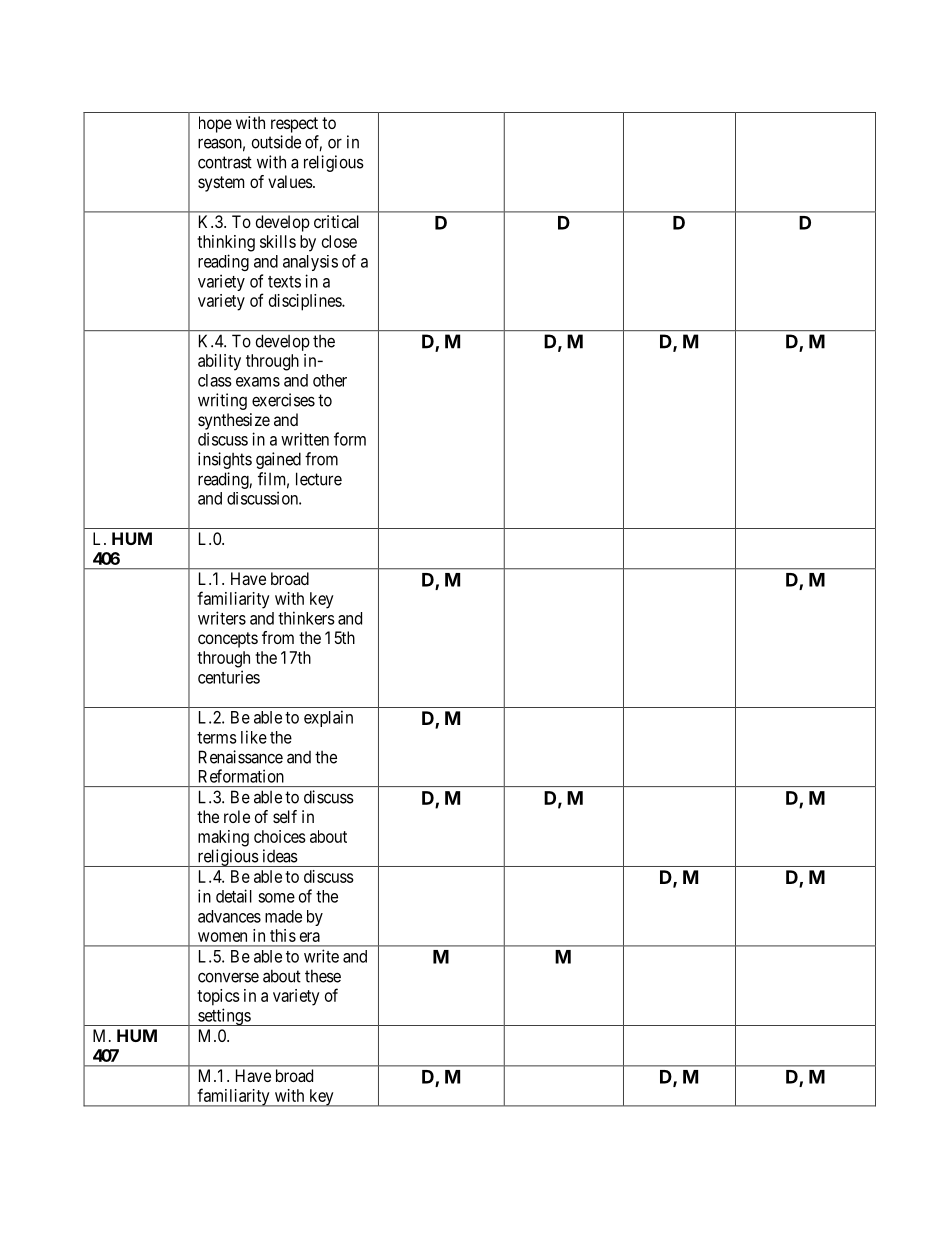  Describe the element at coordinates (229, 677) in the image. I see `centuries` at that location.
